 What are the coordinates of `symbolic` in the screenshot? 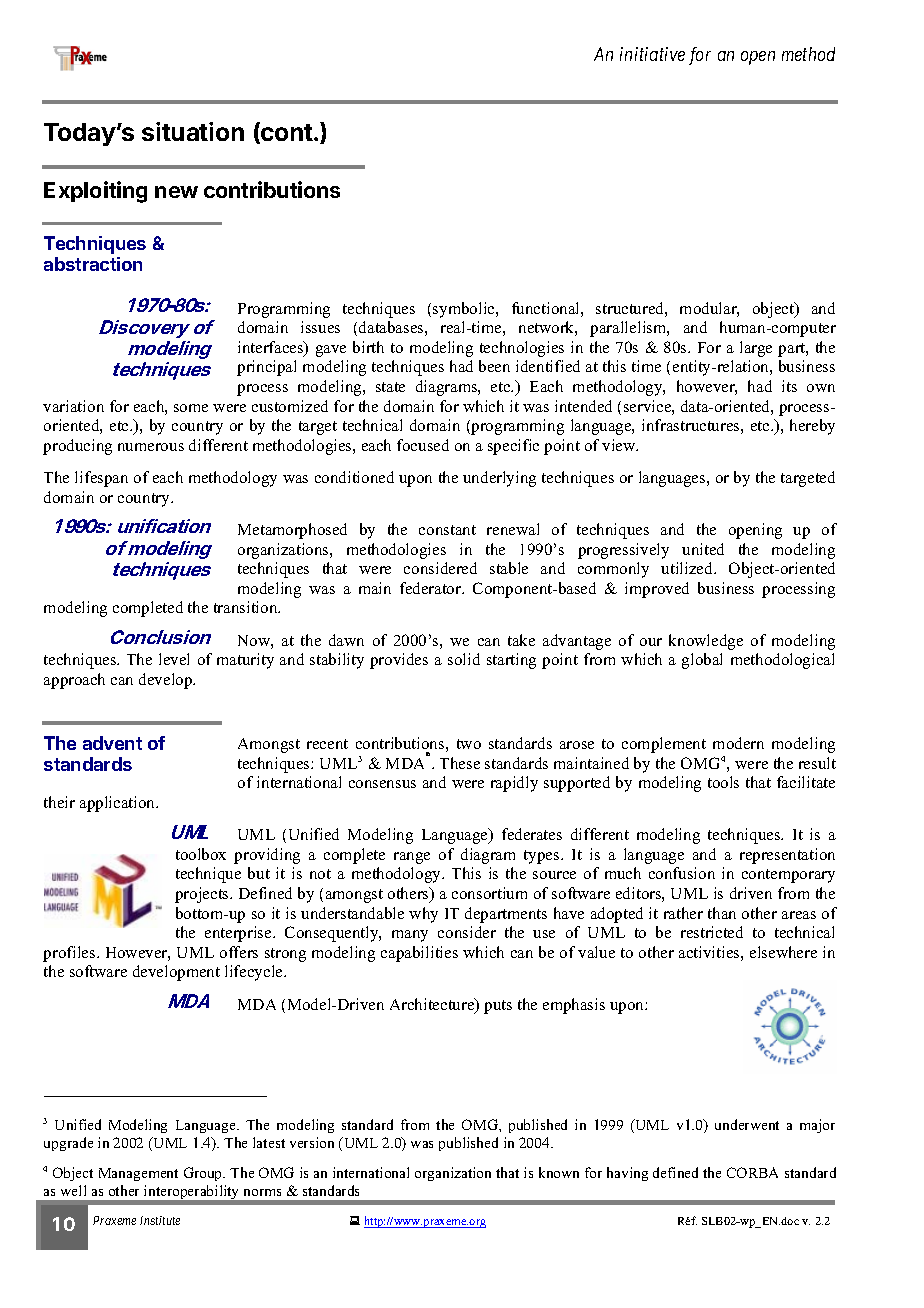 It's located at (465, 310).
